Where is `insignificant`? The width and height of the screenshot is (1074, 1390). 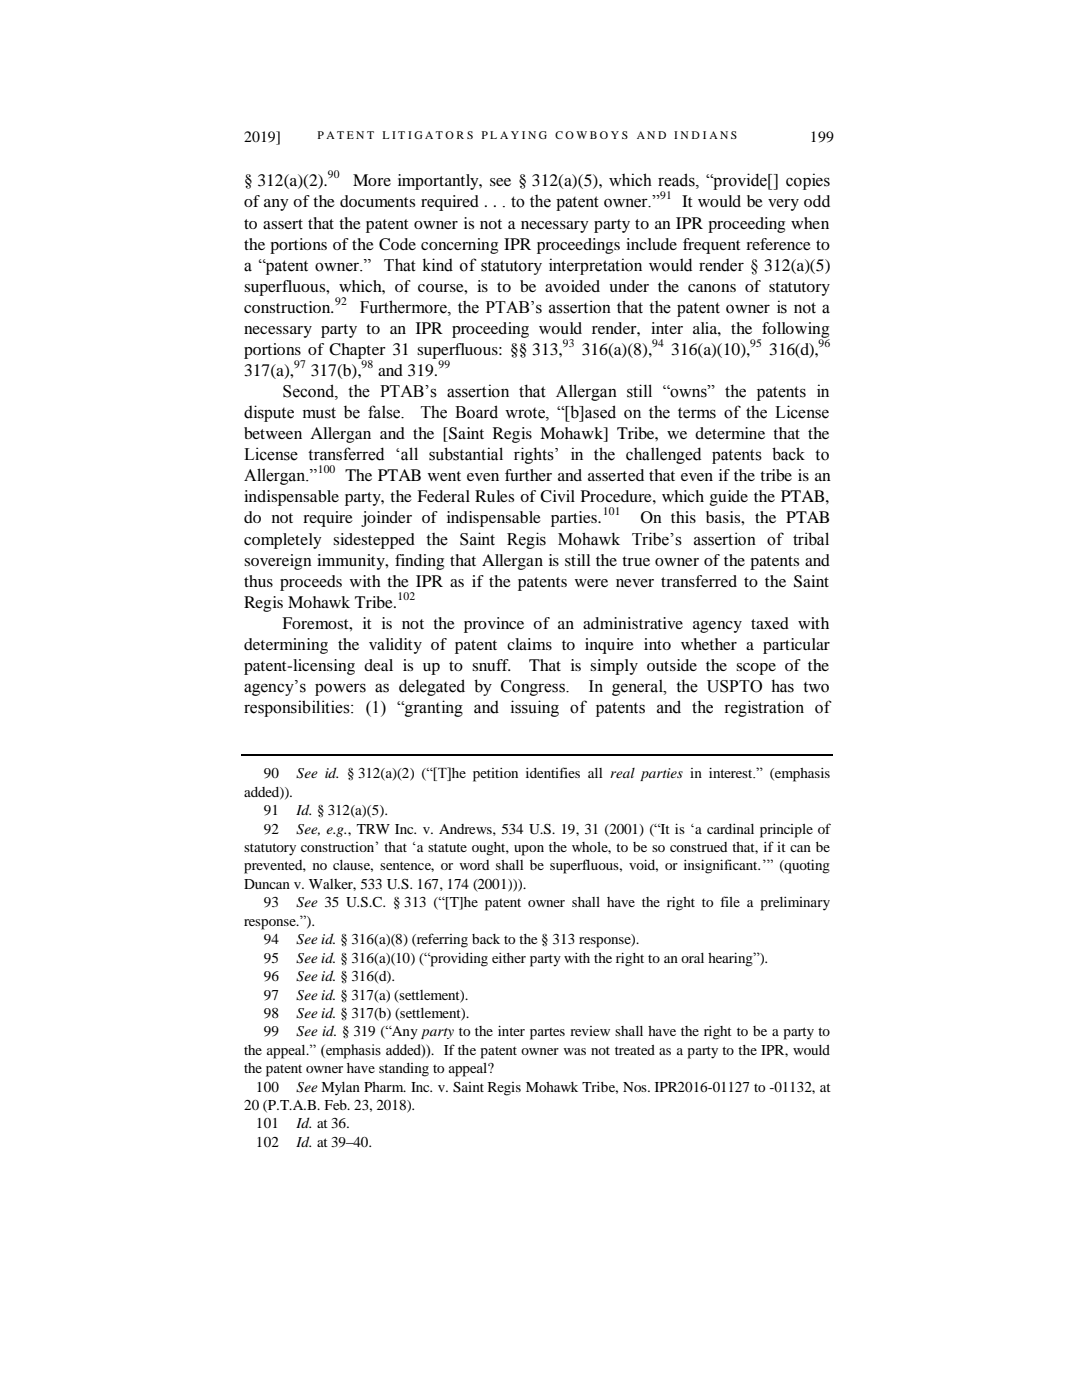
insignificant is located at coordinates (722, 866).
